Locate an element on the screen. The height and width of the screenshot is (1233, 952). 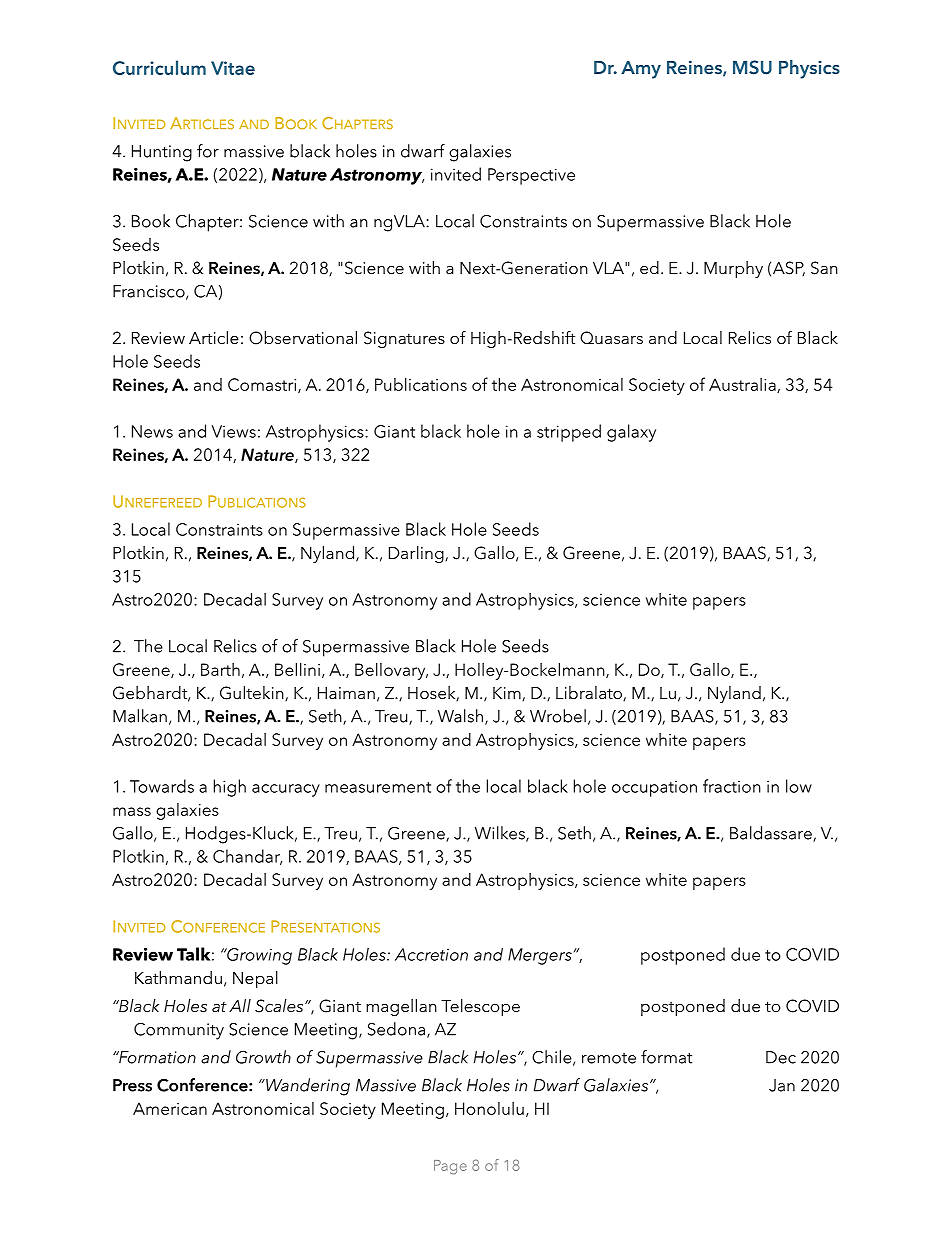
fraction is located at coordinates (732, 786).
